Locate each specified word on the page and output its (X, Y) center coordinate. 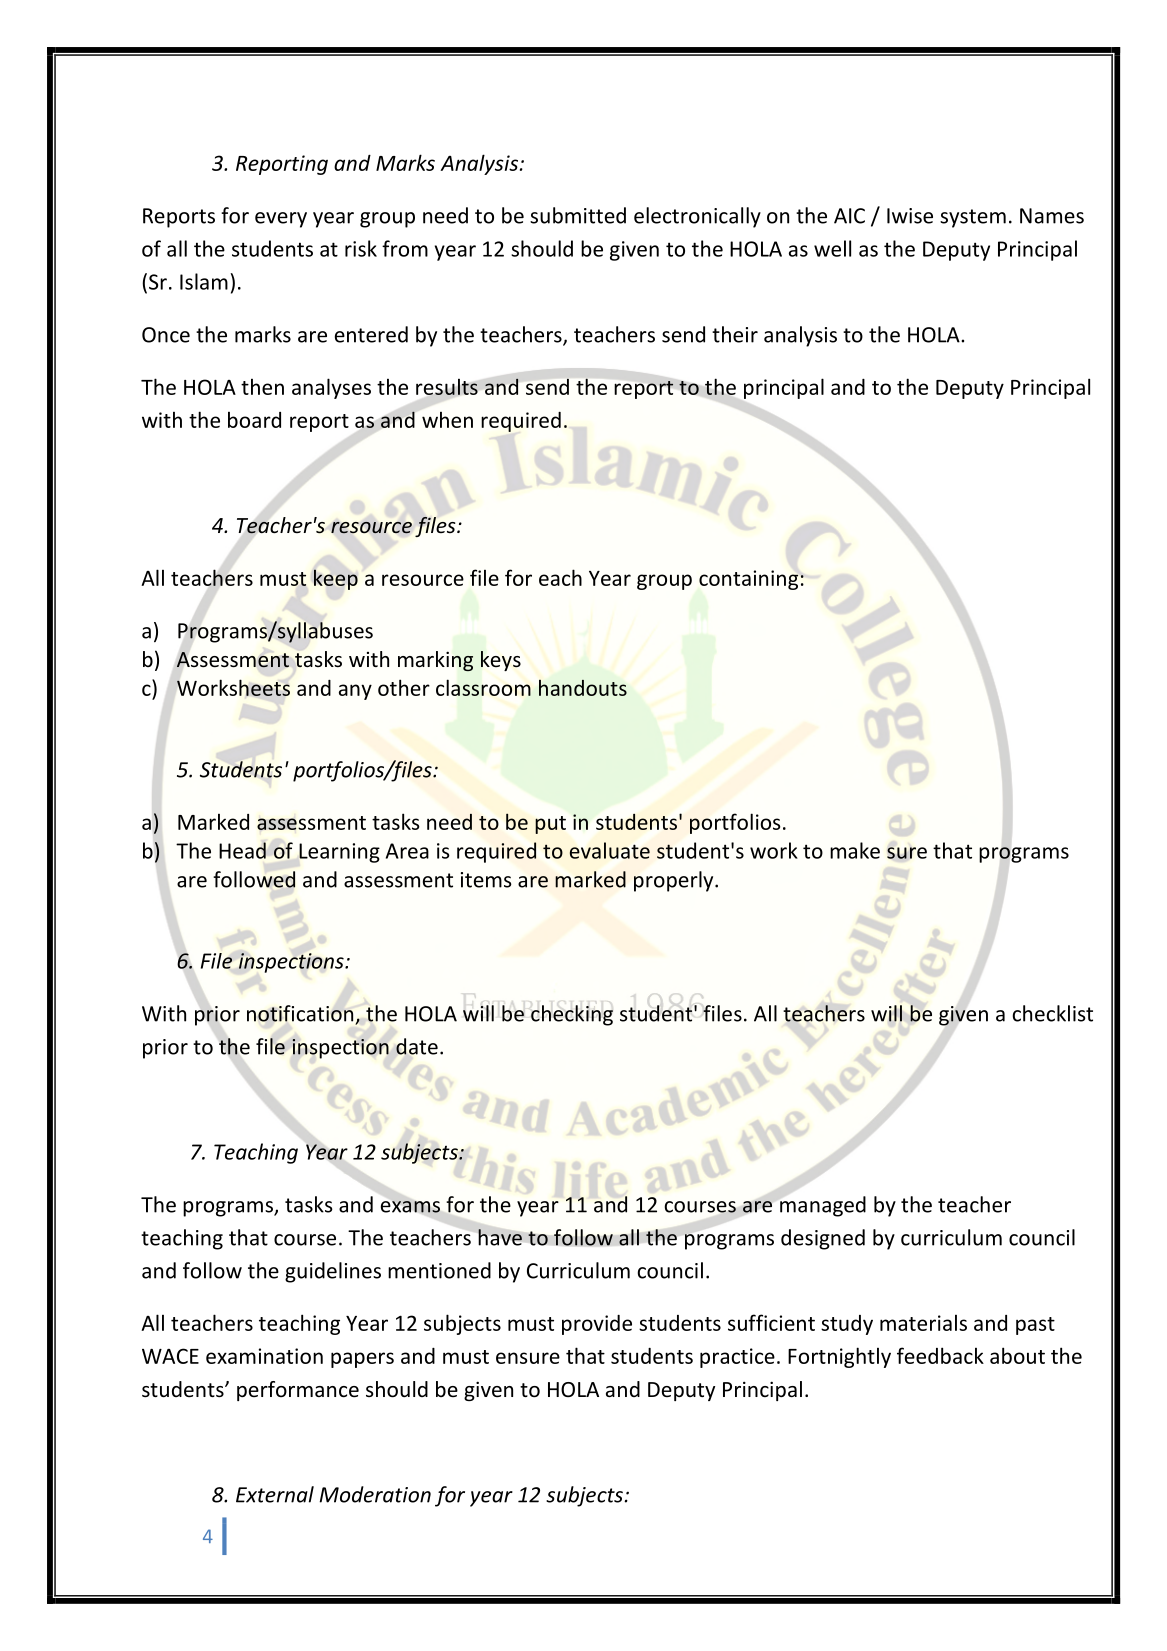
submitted (578, 215)
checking (572, 1015)
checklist (1052, 1013)
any (355, 692)
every (281, 220)
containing (748, 580)
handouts (583, 688)
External (275, 1494)
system (973, 218)
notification (300, 1013)
